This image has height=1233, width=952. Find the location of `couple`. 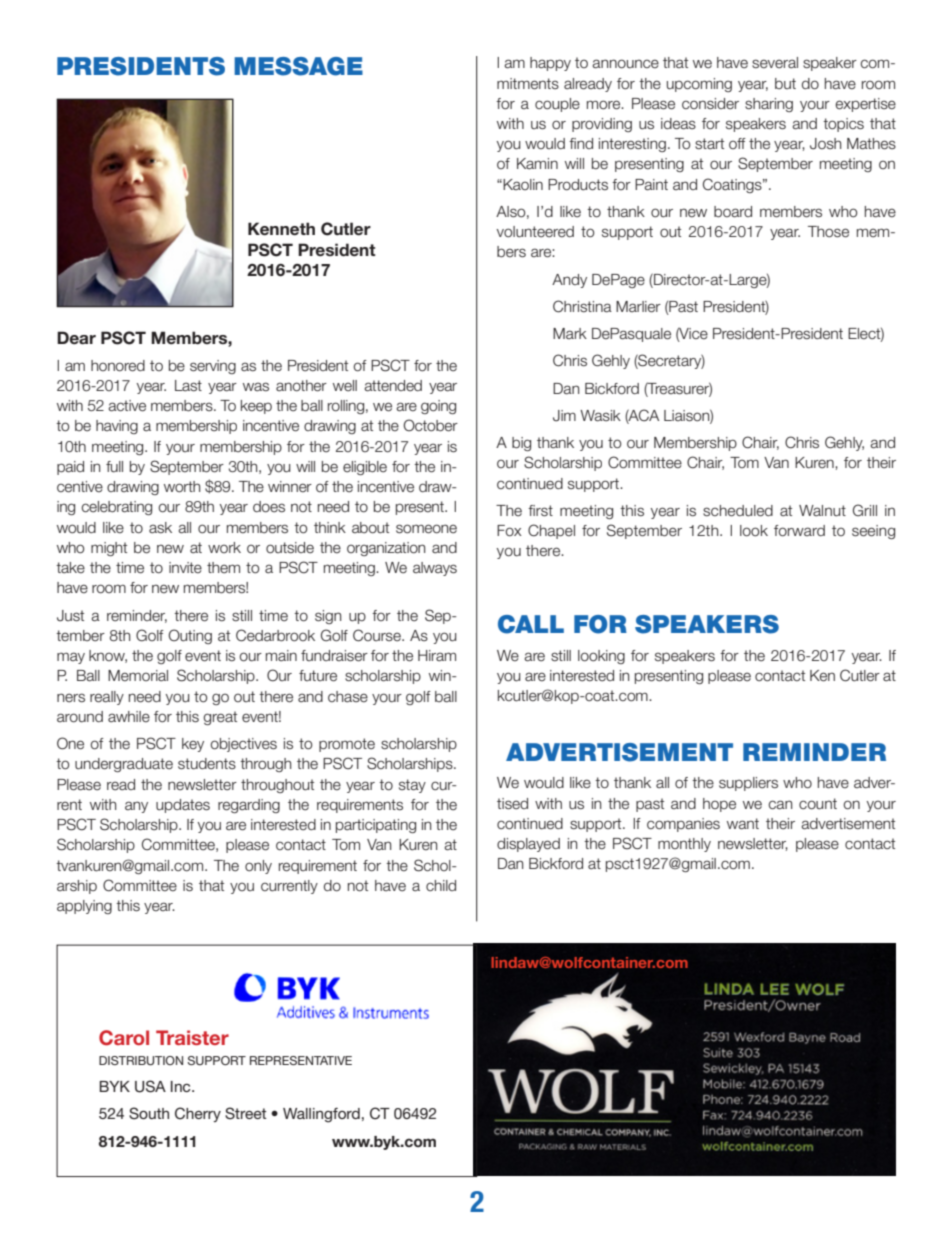

couple is located at coordinates (557, 105).
